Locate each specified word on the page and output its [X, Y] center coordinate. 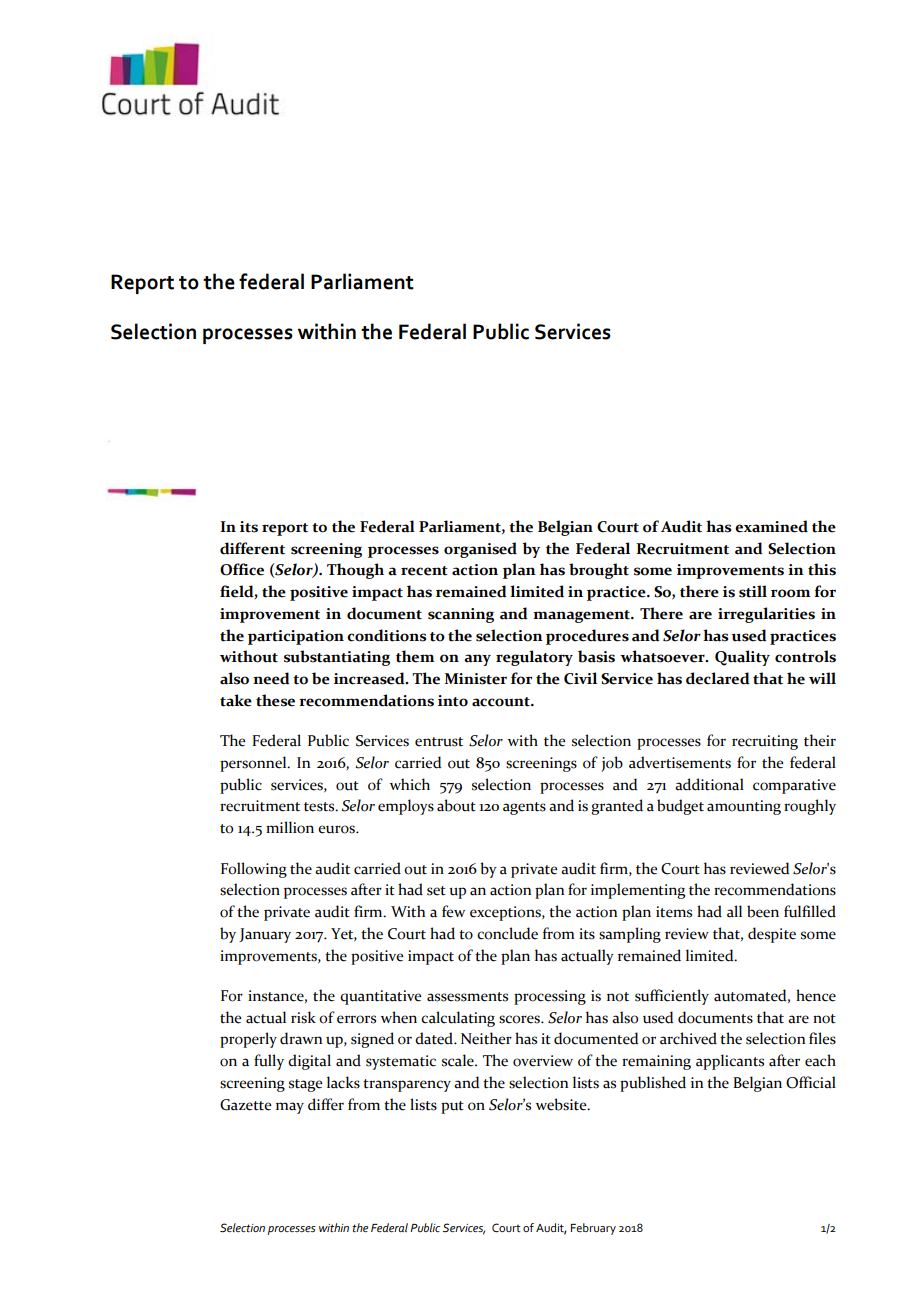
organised [480, 550]
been [763, 911]
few [453, 911]
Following [254, 870]
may [290, 1108]
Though [355, 571]
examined [771, 526]
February [593, 1229]
